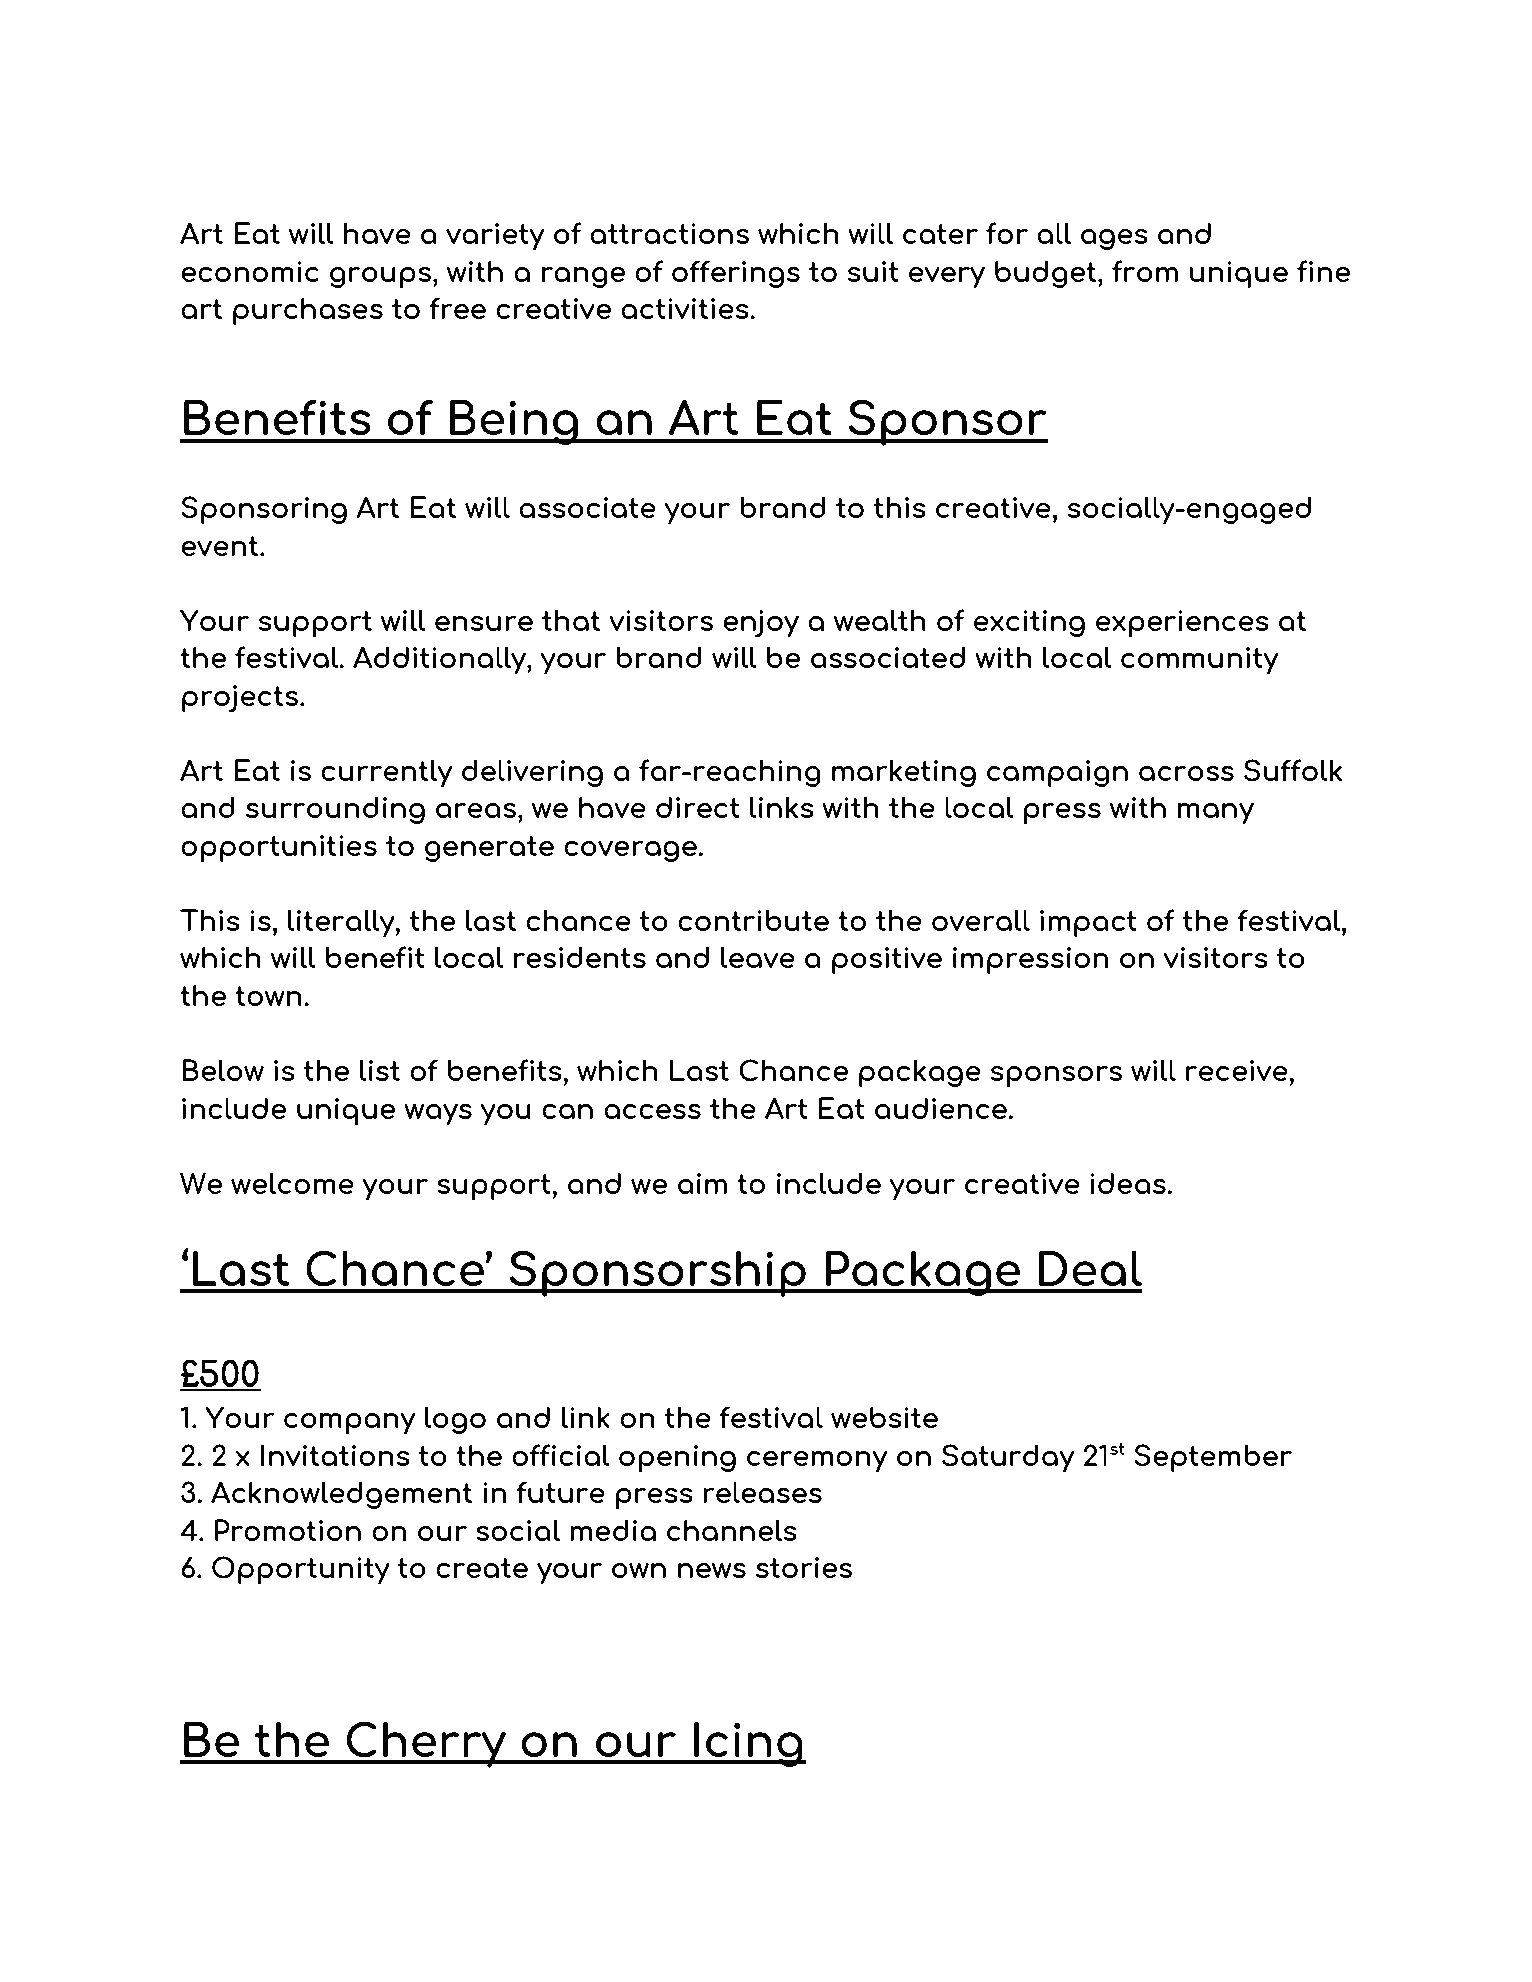 This document has width=1532, height=1982. Describe the element at coordinates (1238, 1070) in the document. I see `receive` at that location.
